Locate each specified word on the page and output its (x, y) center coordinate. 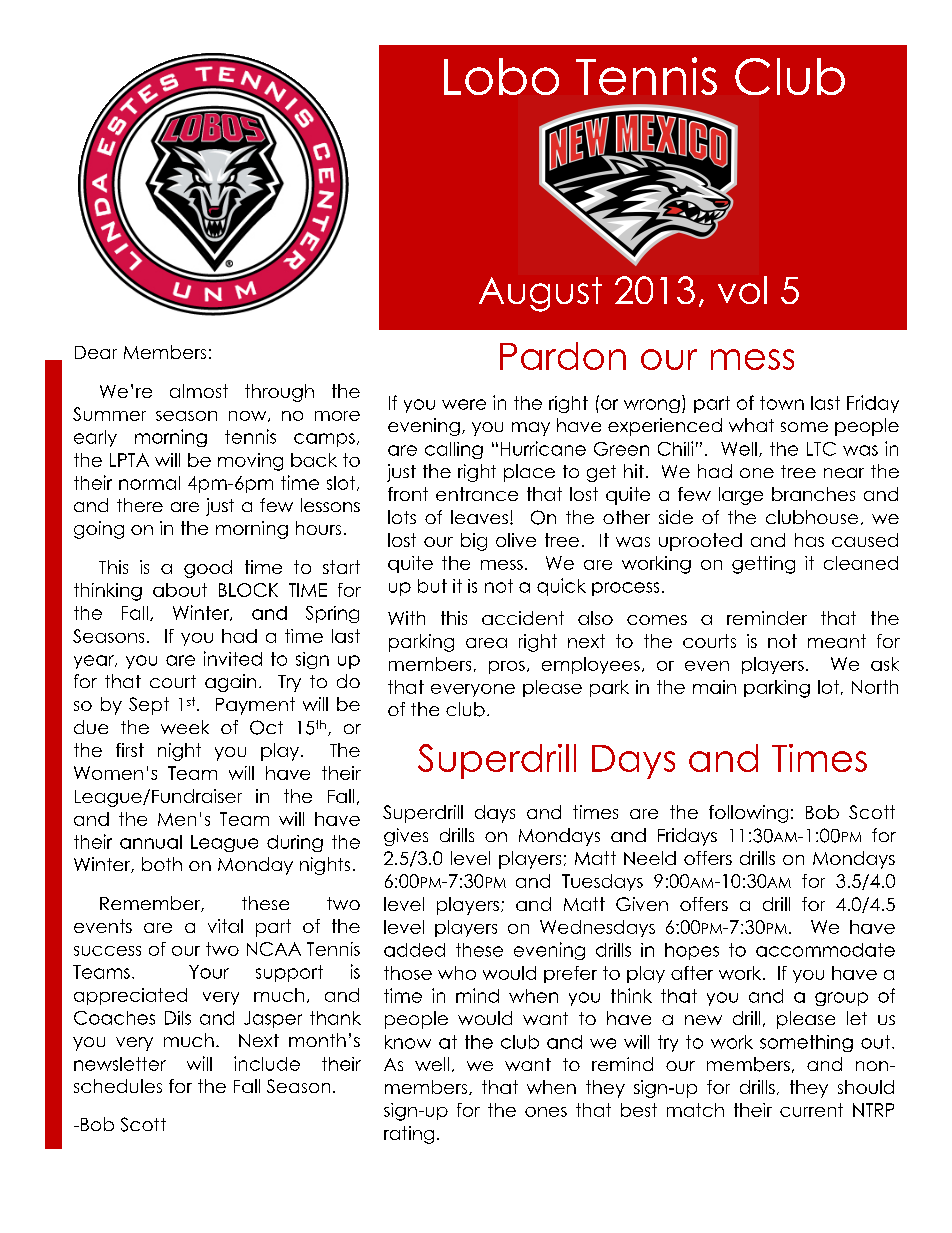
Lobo (501, 76)
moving (250, 462)
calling (454, 450)
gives (406, 837)
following (748, 814)
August (540, 294)
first (130, 750)
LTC (821, 449)
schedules (118, 1086)
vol (742, 290)
